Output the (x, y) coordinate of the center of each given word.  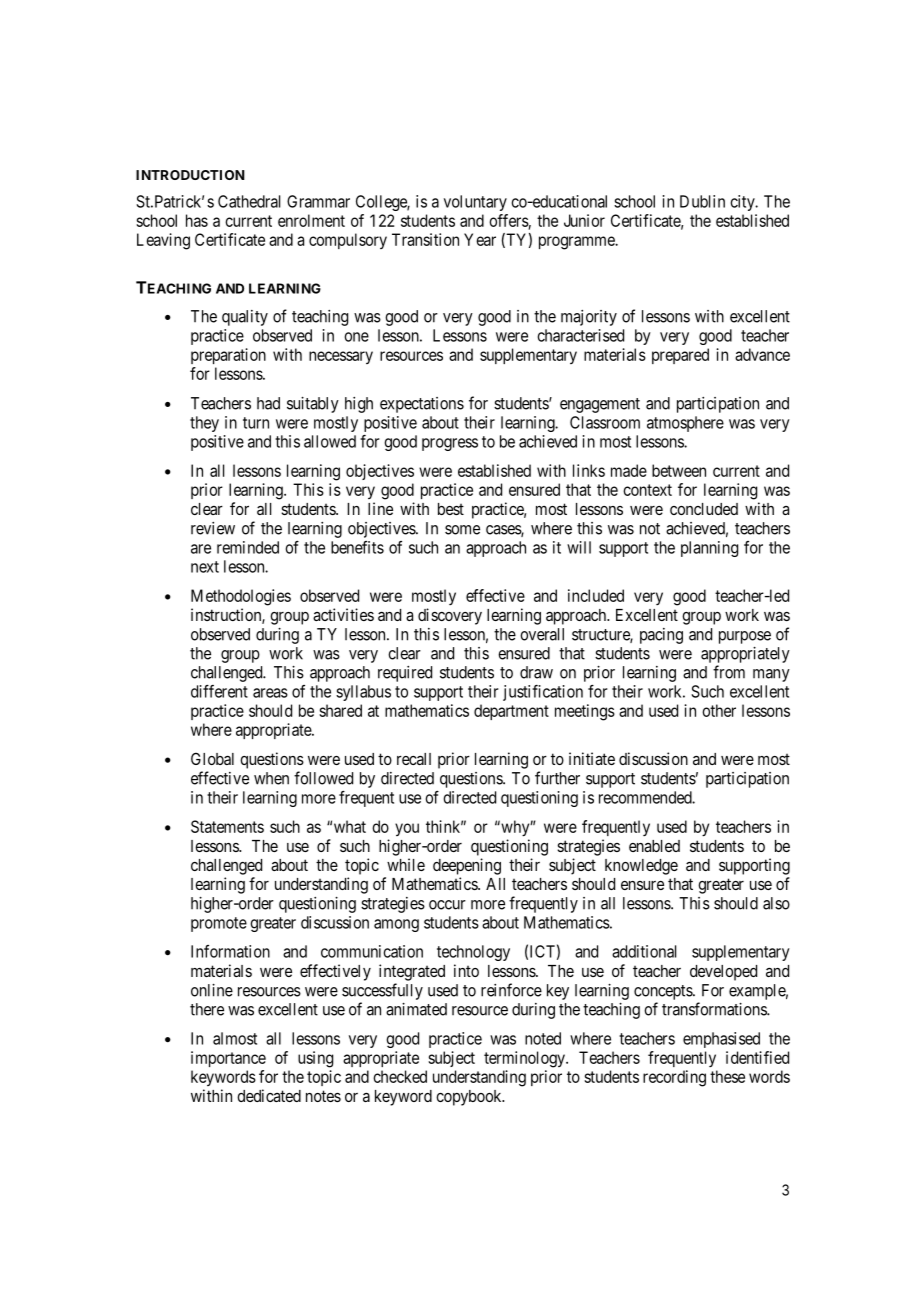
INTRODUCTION (190, 175)
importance (228, 1059)
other (719, 710)
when (271, 778)
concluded (704, 509)
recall (414, 759)
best (451, 509)
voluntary (475, 203)
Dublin (702, 201)
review (213, 528)
